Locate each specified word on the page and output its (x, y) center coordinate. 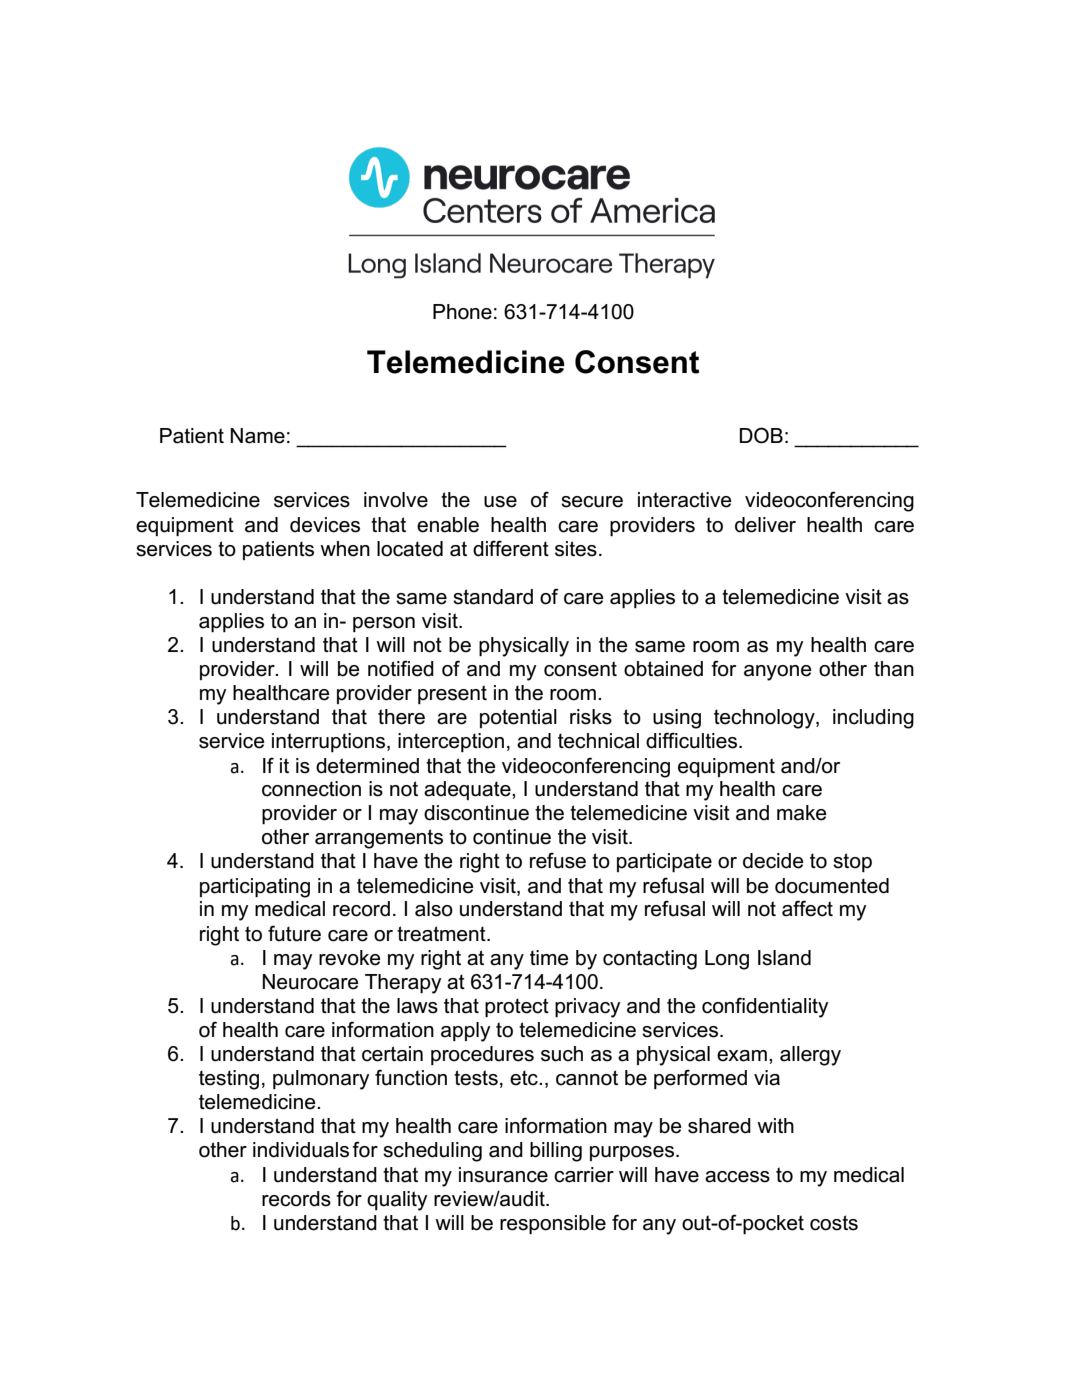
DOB (761, 435)
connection (311, 789)
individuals (301, 1150)
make (802, 813)
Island (784, 958)
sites (576, 549)
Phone (462, 312)
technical (598, 741)
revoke (350, 958)
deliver (765, 525)
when (345, 549)
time (549, 958)
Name (257, 436)
